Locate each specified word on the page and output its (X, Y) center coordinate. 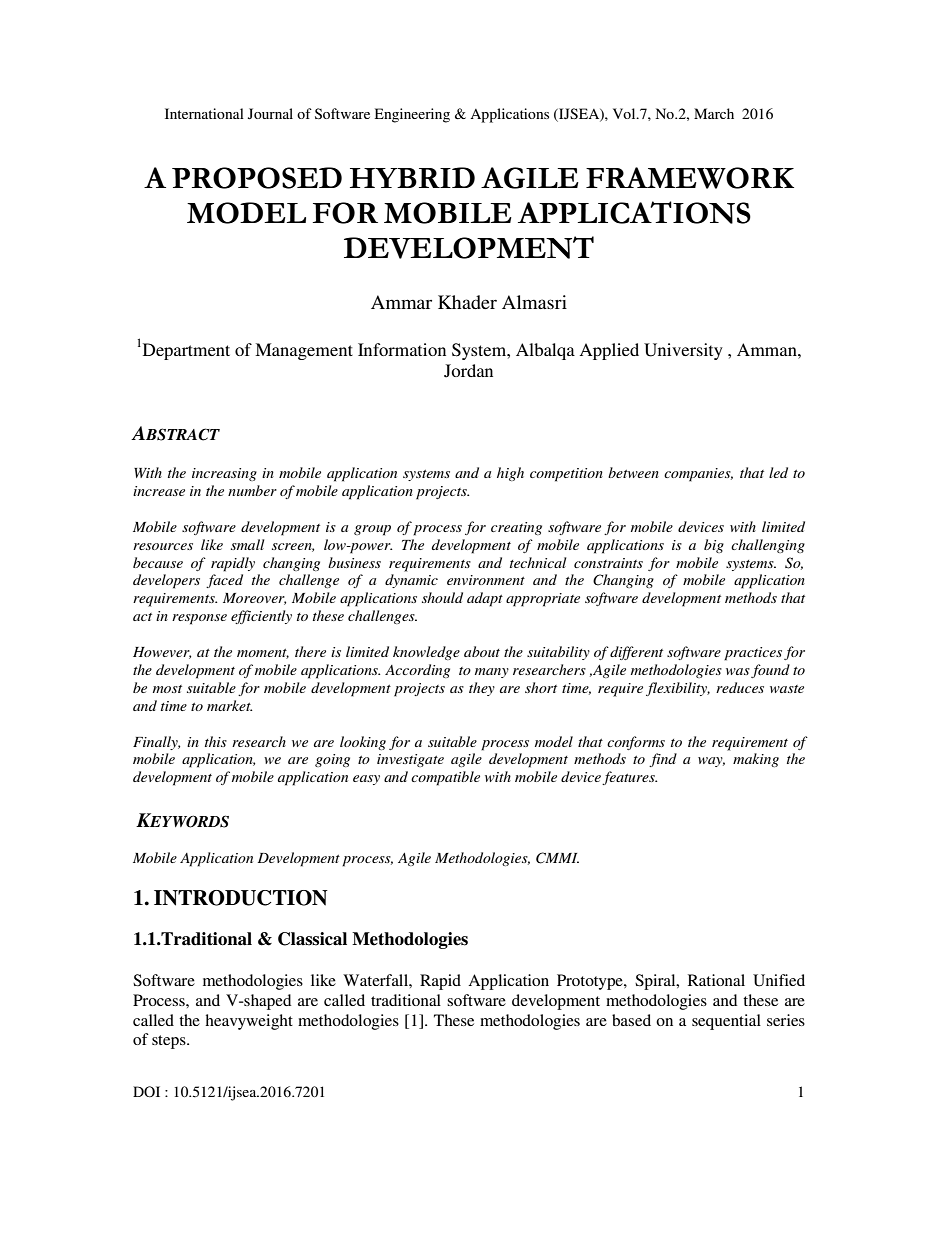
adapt (485, 599)
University (683, 351)
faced (224, 581)
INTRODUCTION (241, 898)
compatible (445, 778)
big (714, 546)
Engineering (412, 115)
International (204, 113)
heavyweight (249, 1022)
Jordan (468, 371)
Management (304, 351)
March (714, 113)
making (756, 760)
